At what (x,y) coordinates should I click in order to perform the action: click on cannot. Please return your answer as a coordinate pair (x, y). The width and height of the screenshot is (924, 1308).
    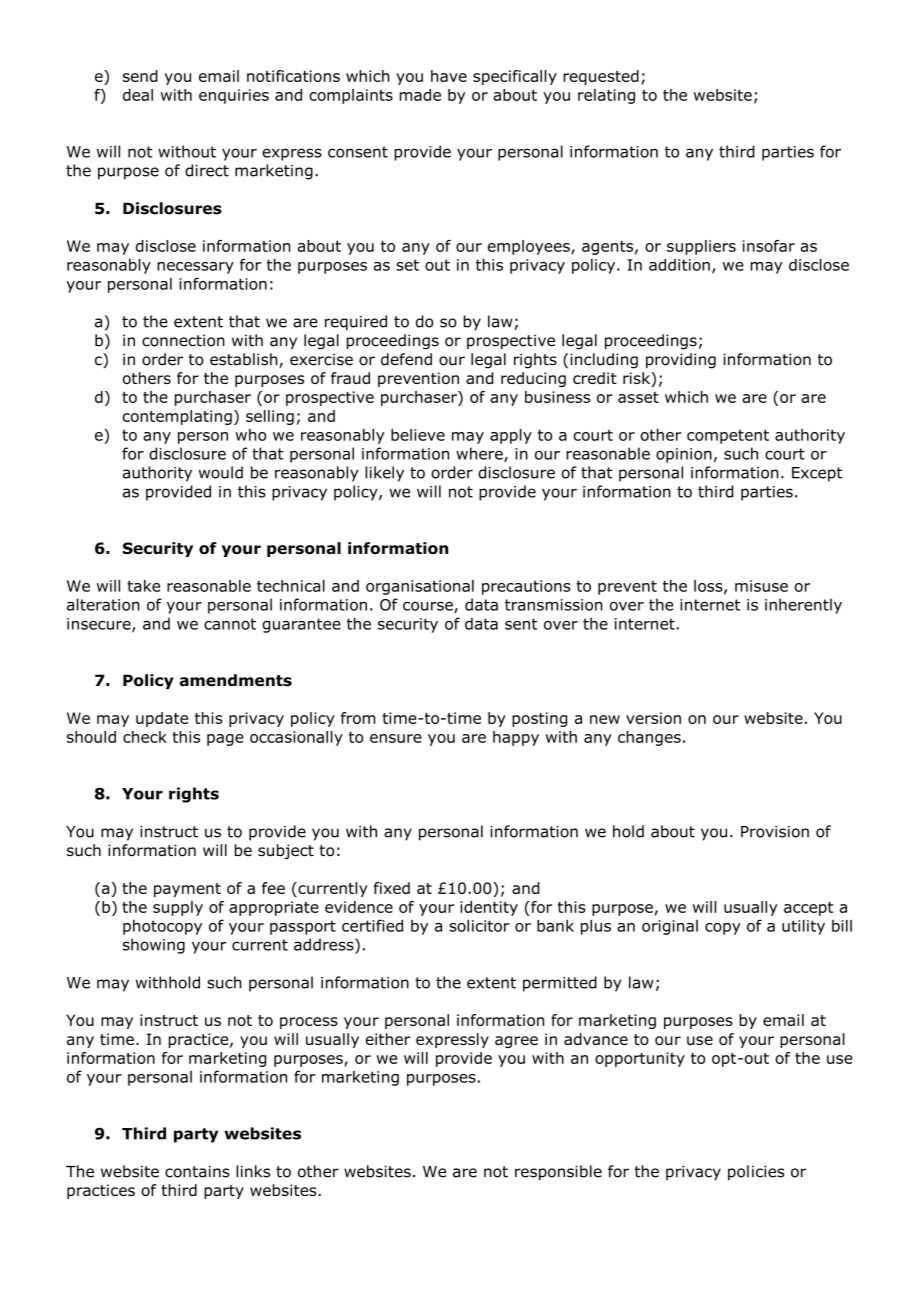
    Looking at the image, I should click on (230, 624).
